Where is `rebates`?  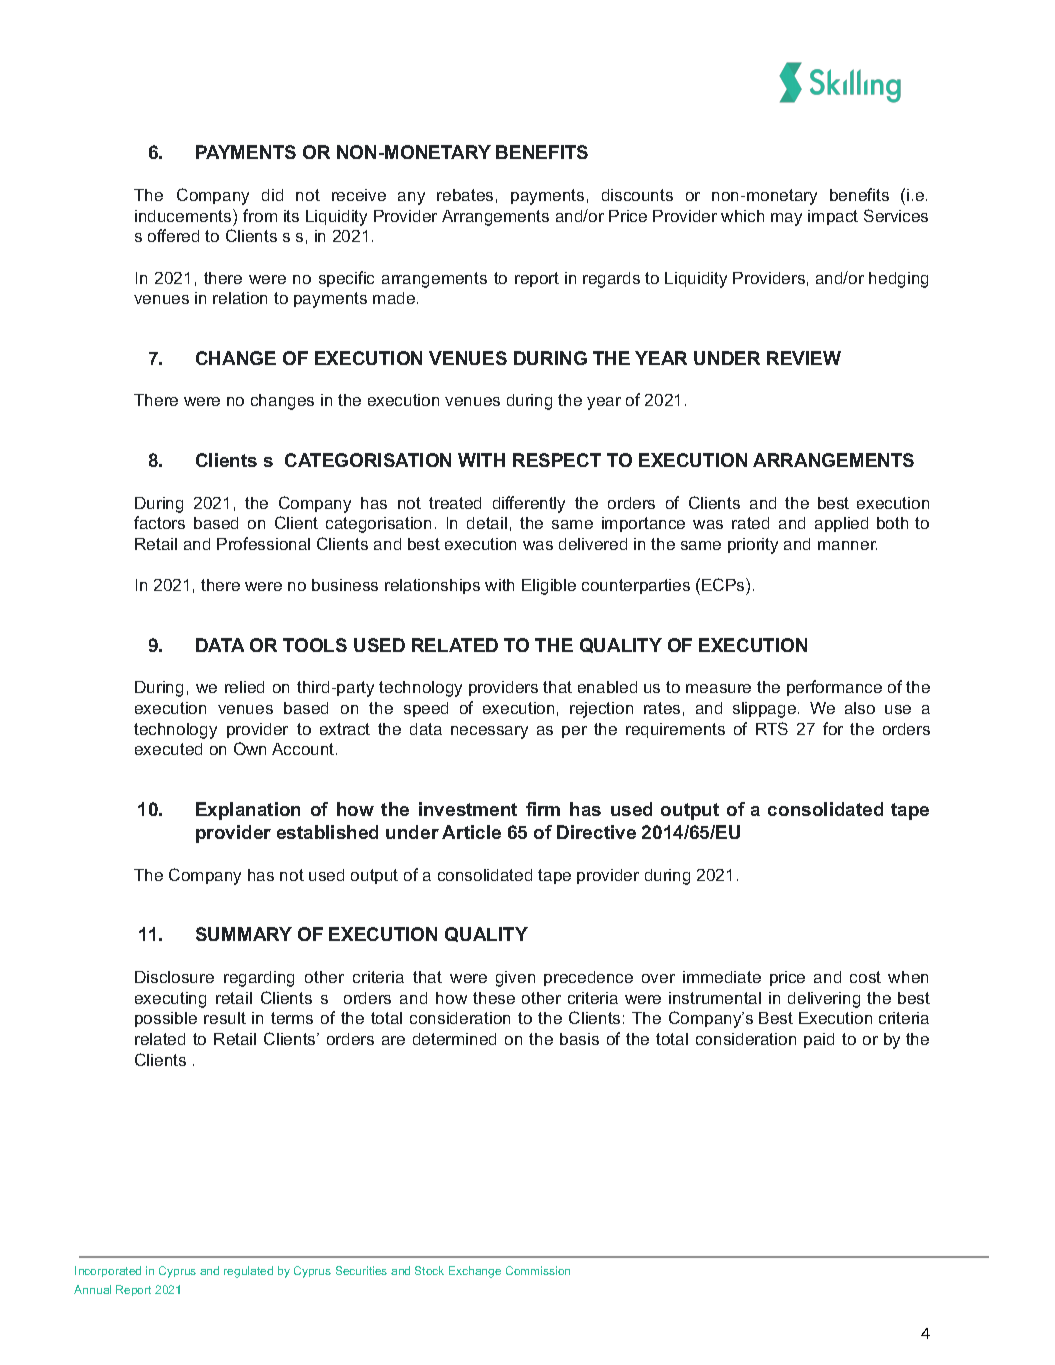
rebates is located at coordinates (465, 195).
